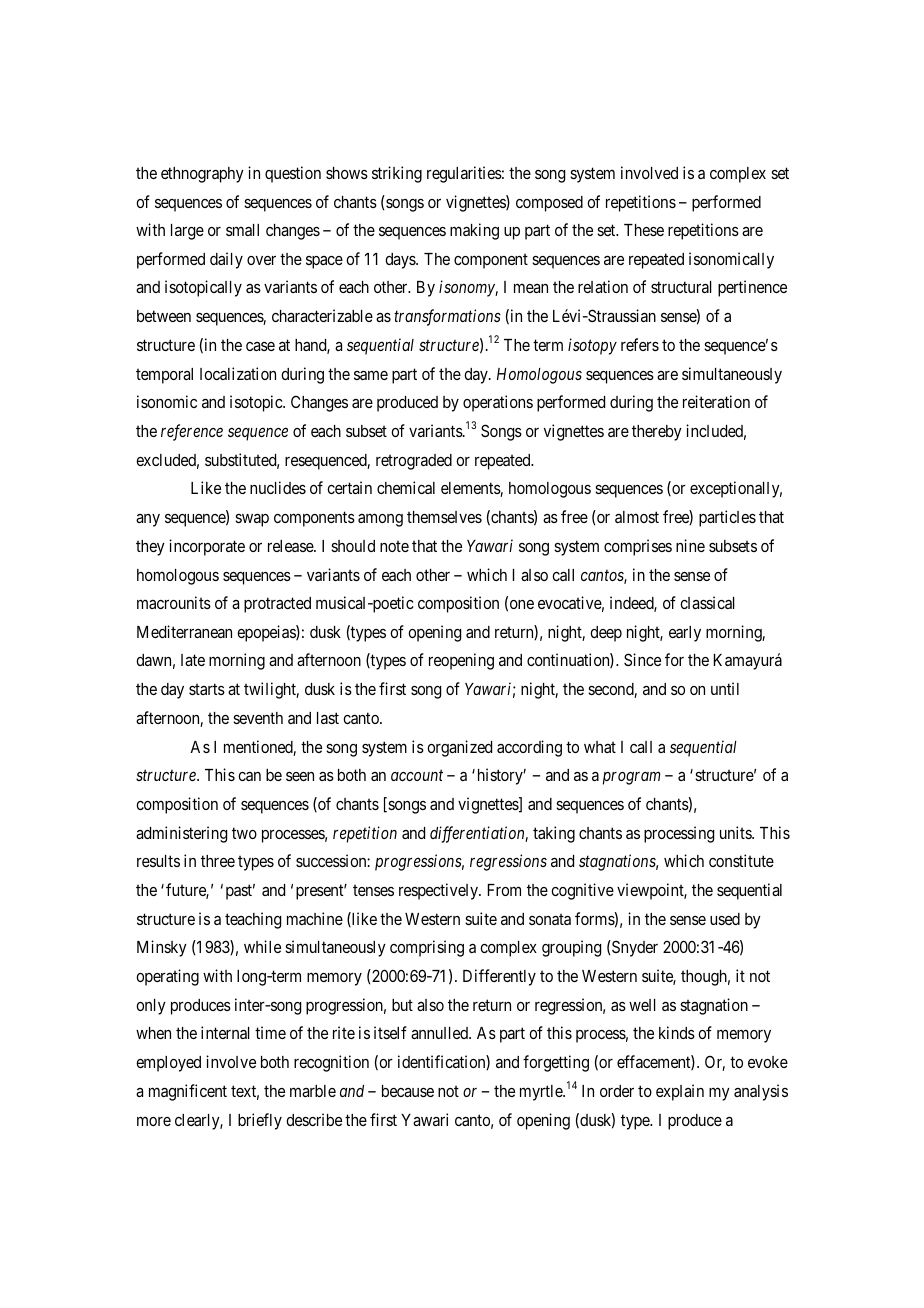 This screenshot has height=1308, width=924. Describe the element at coordinates (680, 1092) in the screenshot. I see `explain` at that location.
